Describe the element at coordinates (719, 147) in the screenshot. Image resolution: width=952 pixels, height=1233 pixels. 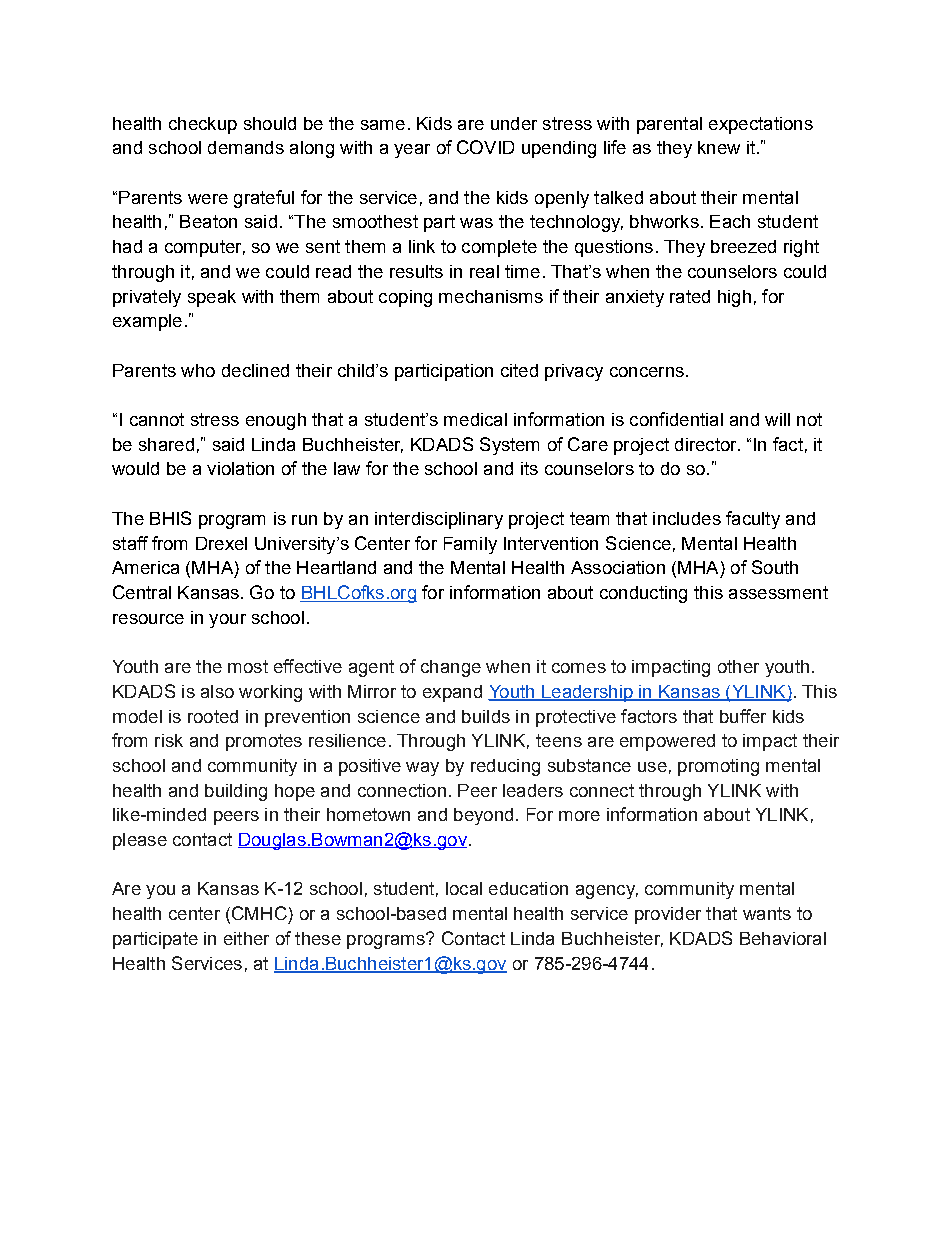
I see `knew` at that location.
